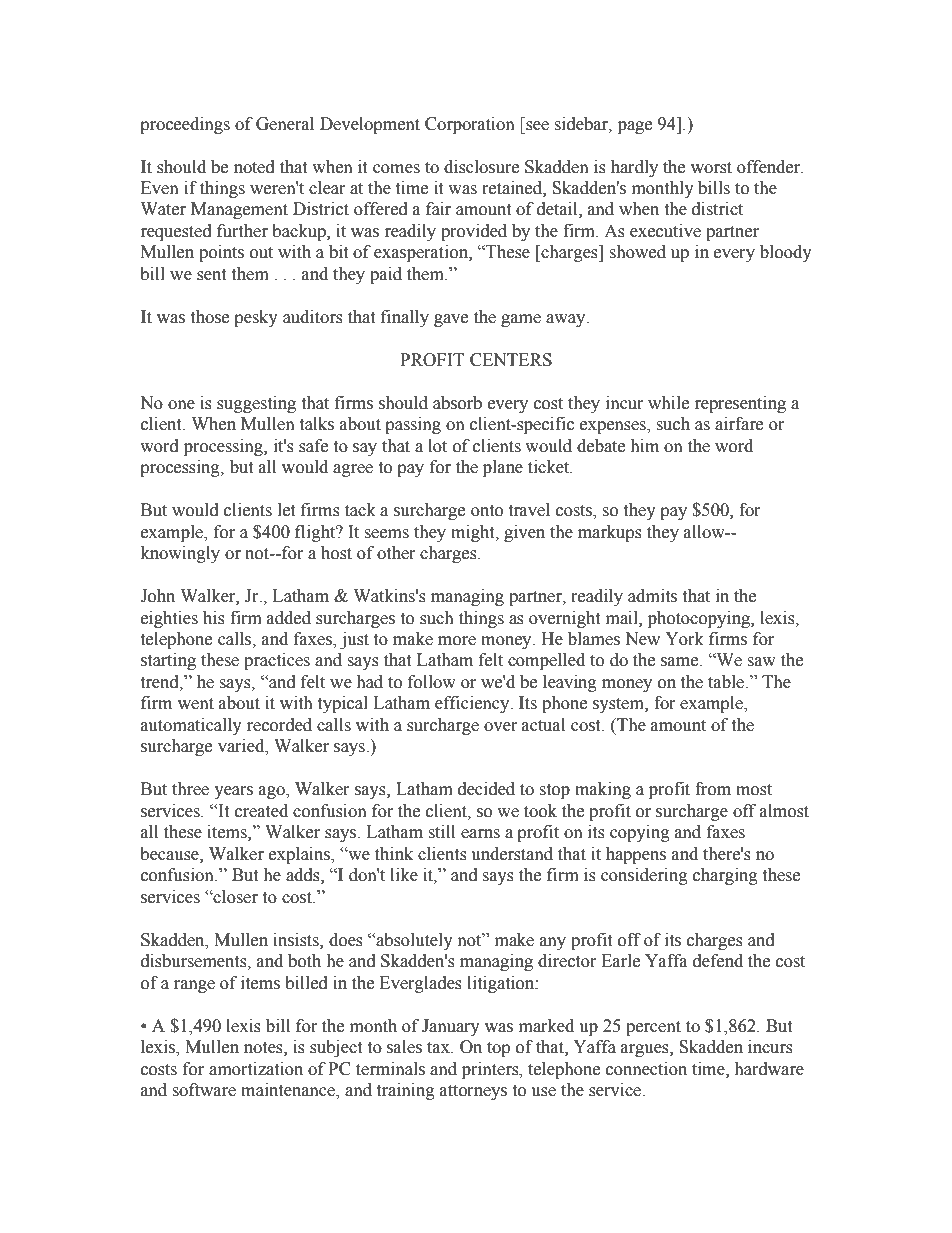 The image size is (952, 1233). I want to click on printers, so click(491, 1070).
